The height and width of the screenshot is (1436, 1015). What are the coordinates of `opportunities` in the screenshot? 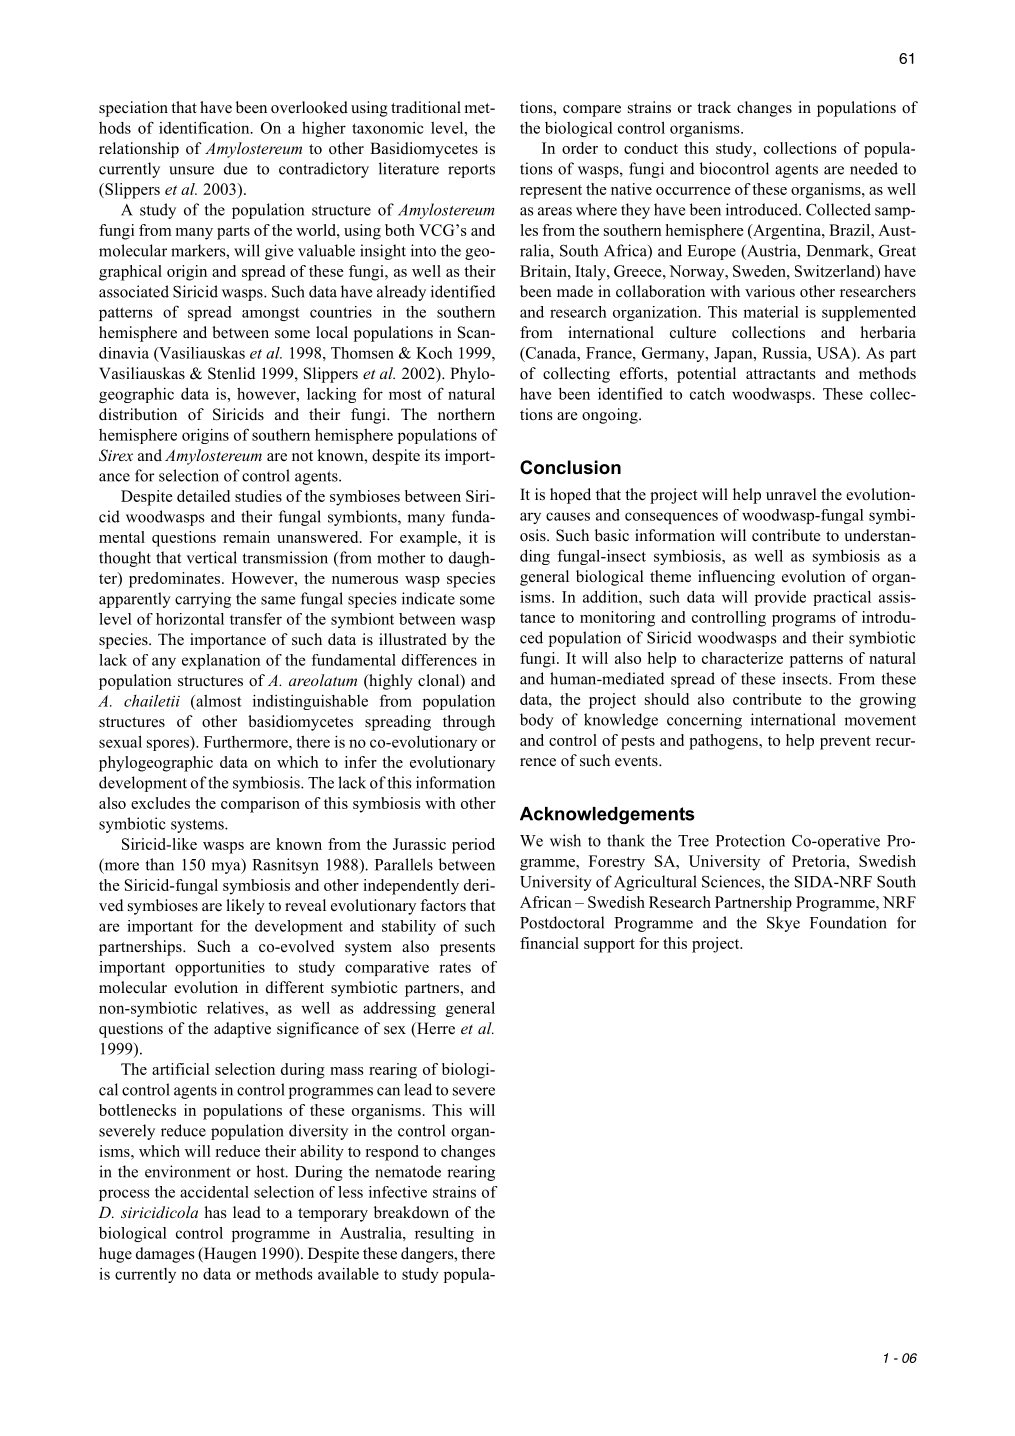 It's located at (220, 968).
